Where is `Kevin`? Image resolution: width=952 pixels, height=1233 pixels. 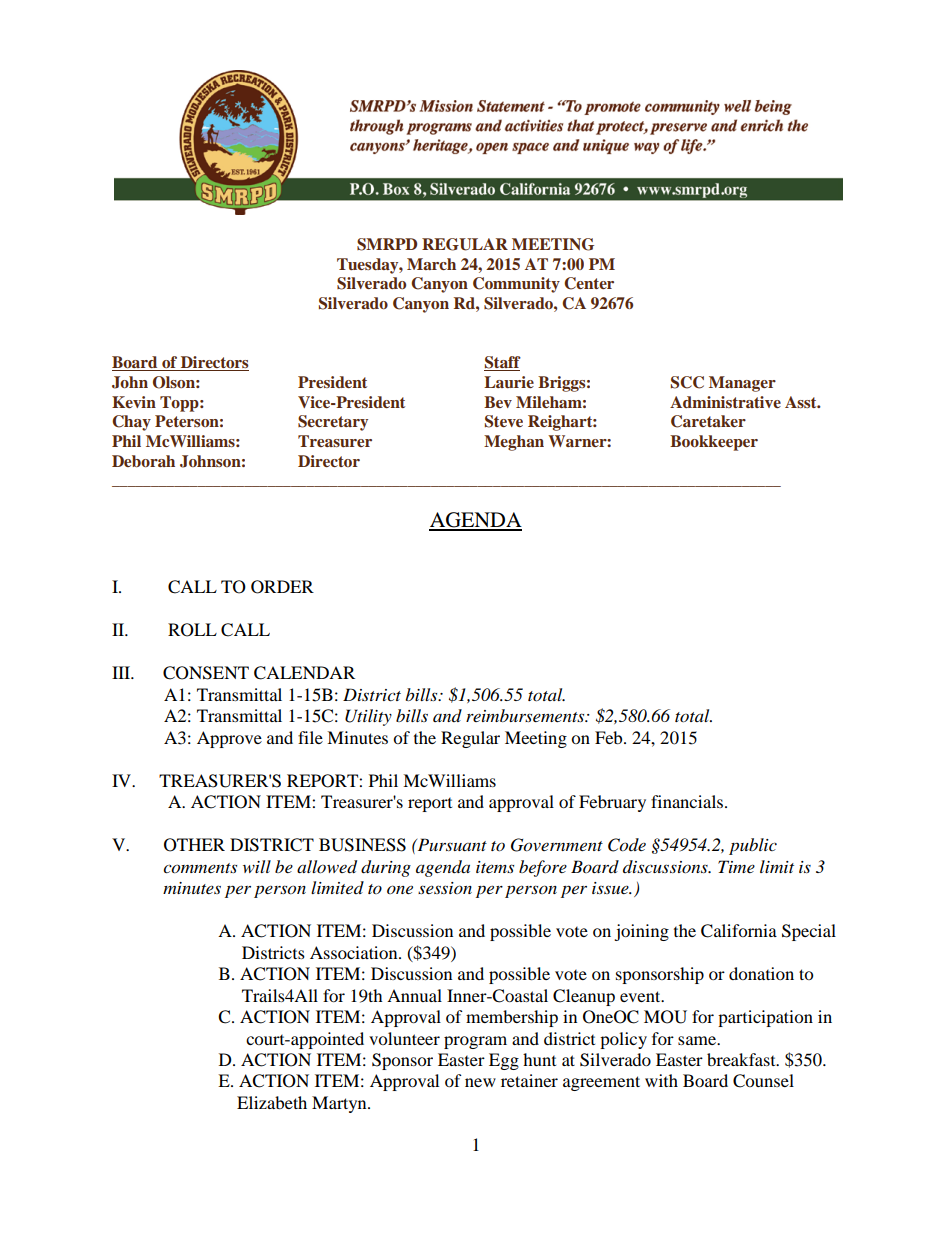
Kevin is located at coordinates (134, 402).
